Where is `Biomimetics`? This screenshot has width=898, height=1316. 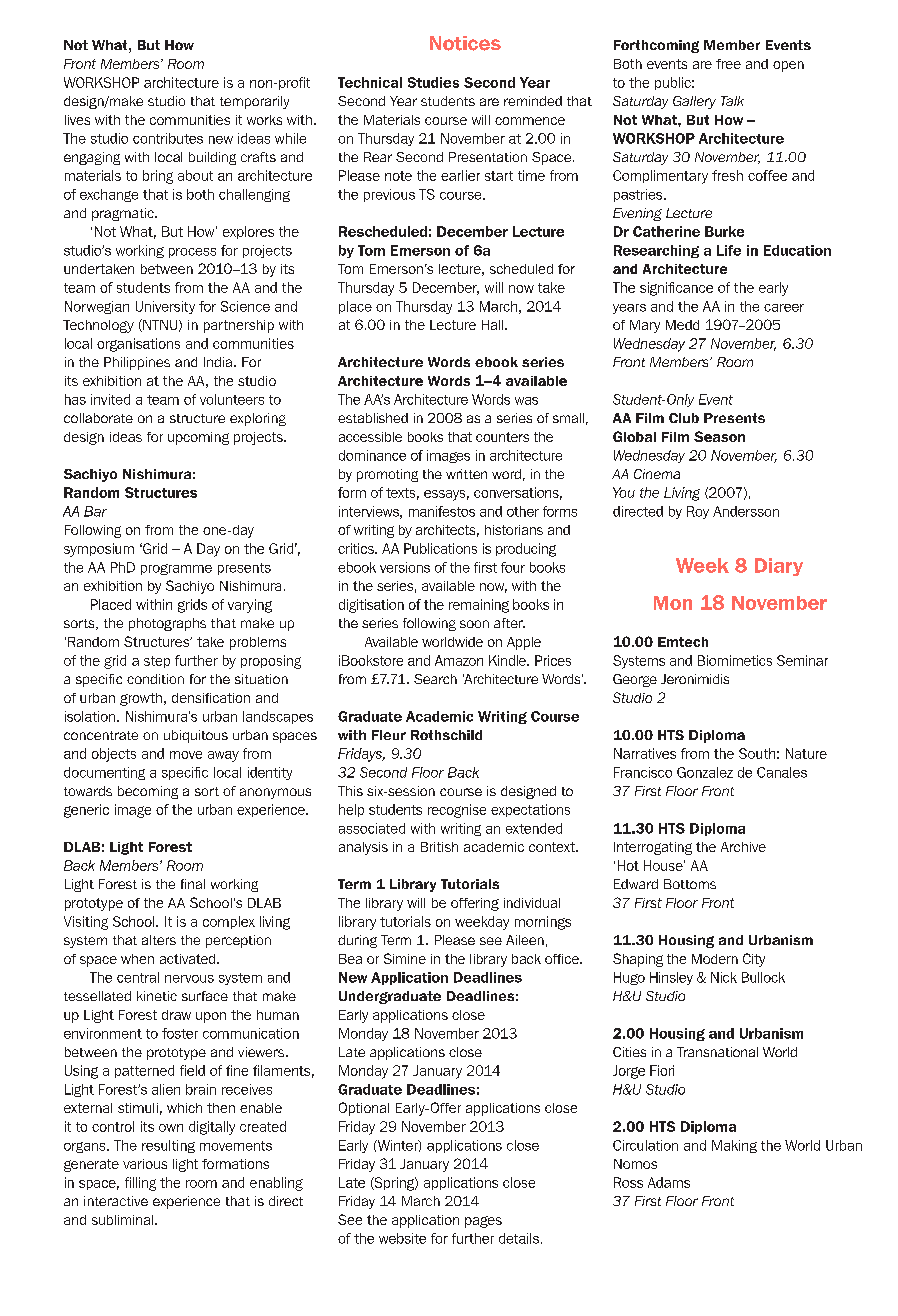
Biomimetics is located at coordinates (735, 660).
